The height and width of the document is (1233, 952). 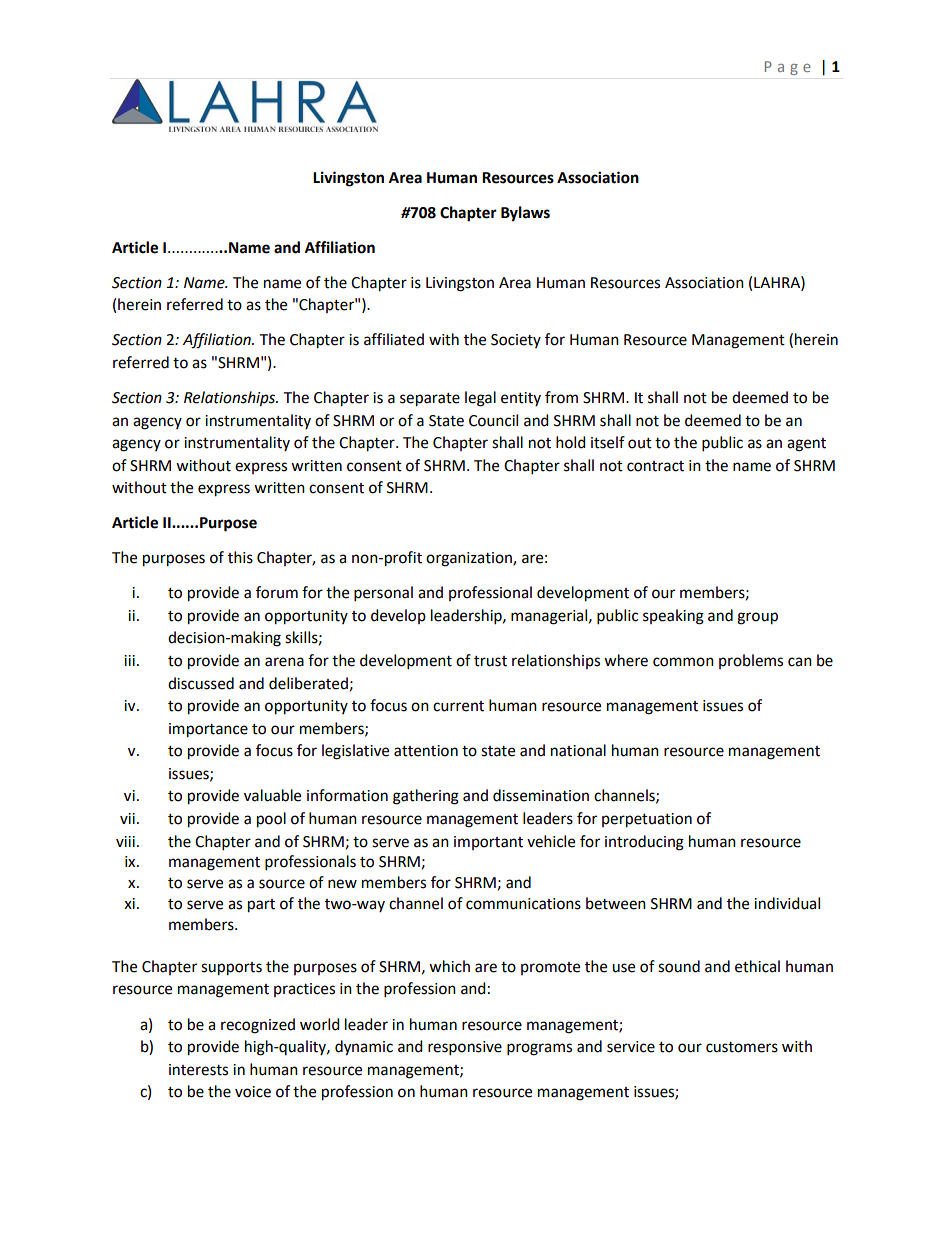 What do you see at coordinates (516, 341) in the document?
I see `Society` at bounding box center [516, 341].
